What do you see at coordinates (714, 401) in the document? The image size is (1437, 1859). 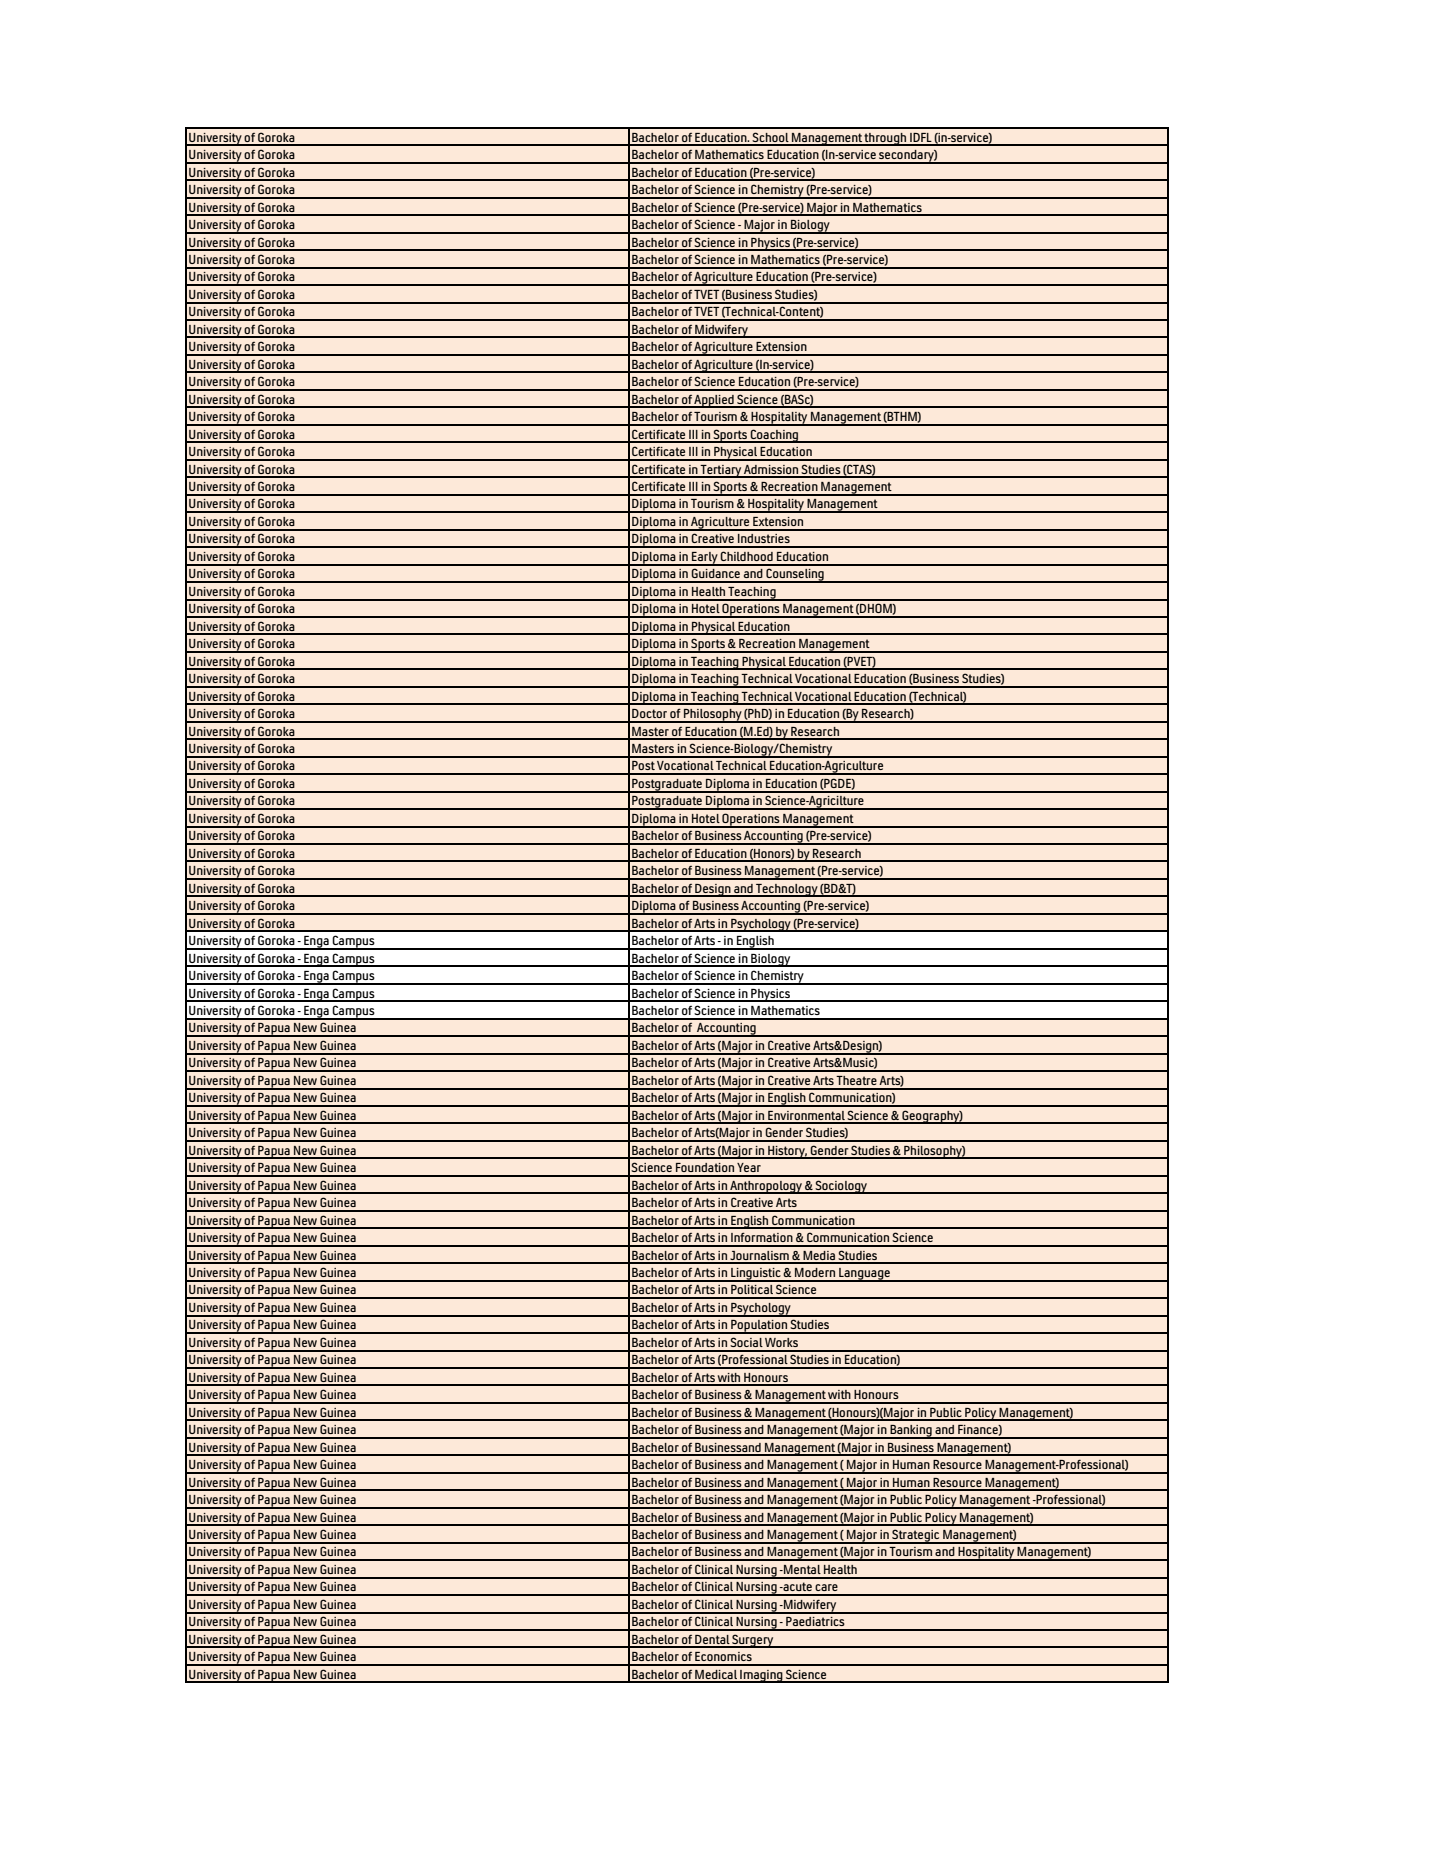 I see `Applied` at bounding box center [714, 401].
